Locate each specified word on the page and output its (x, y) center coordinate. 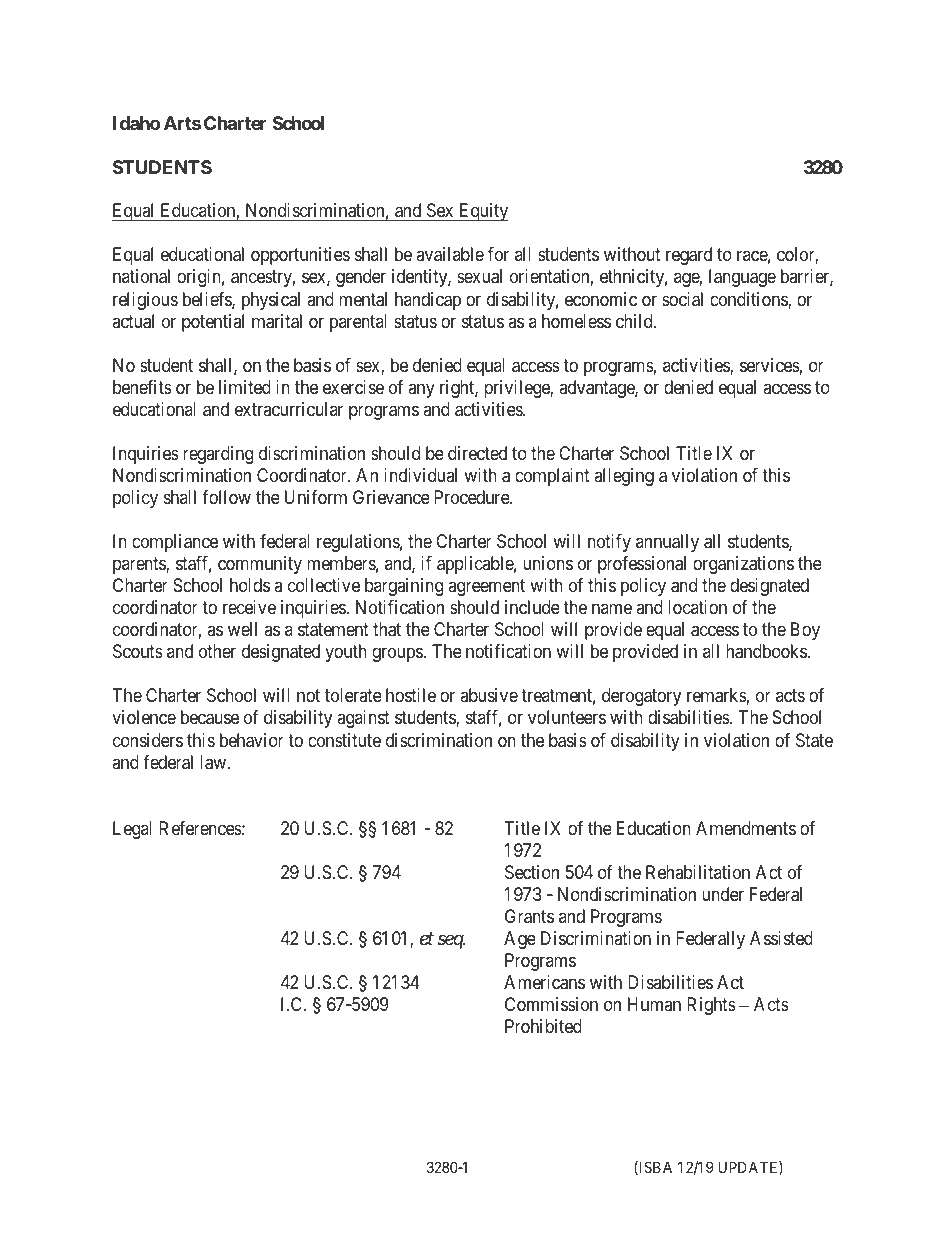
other (217, 651)
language (742, 278)
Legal (132, 830)
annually (667, 543)
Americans (544, 982)
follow (226, 497)
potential (213, 323)
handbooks (766, 651)
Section (532, 872)
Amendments (746, 828)
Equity (482, 212)
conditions (749, 300)
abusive (489, 695)
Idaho (136, 123)
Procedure (472, 497)
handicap (428, 301)
